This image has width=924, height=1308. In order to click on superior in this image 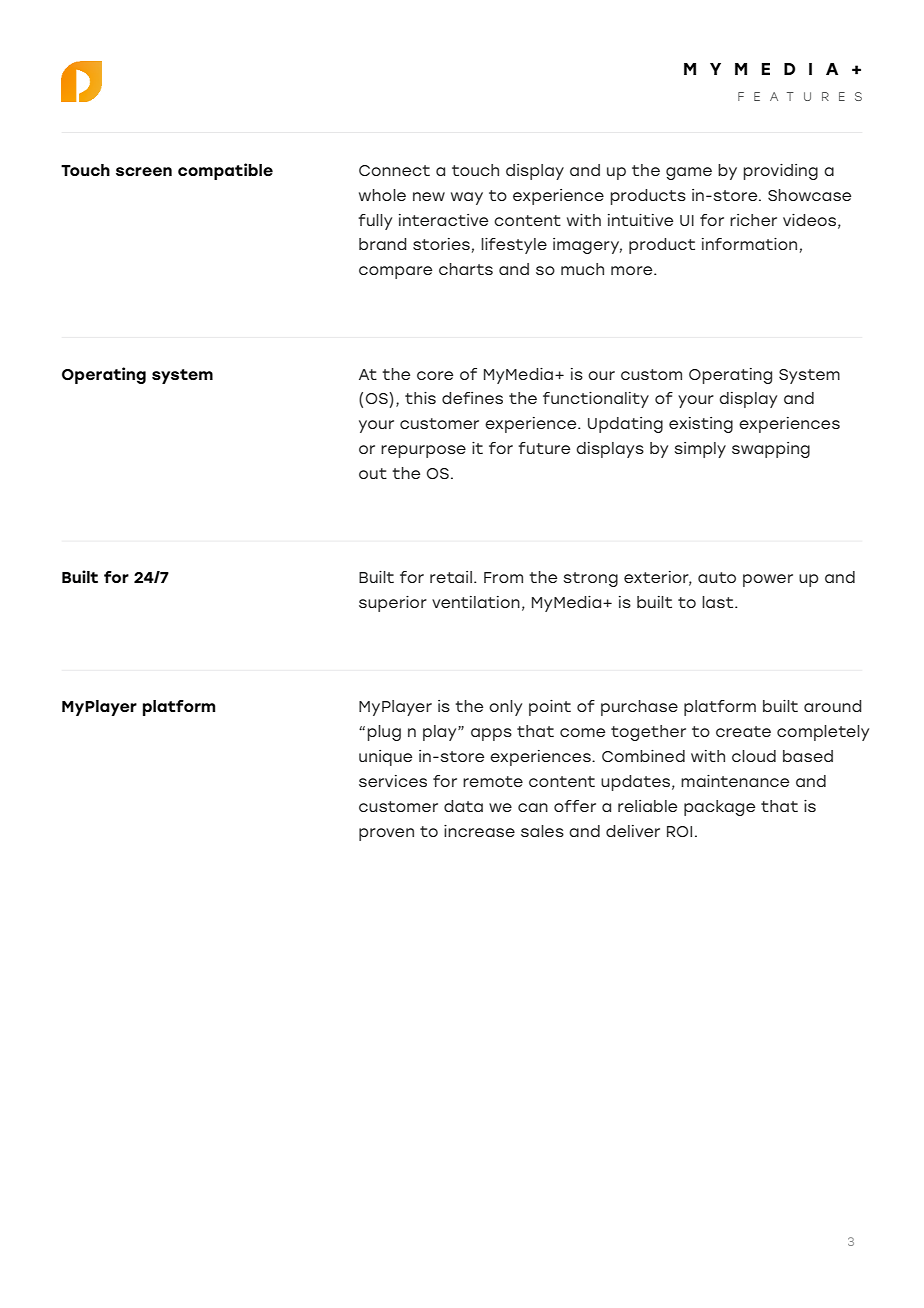, I will do `click(393, 604)`.
